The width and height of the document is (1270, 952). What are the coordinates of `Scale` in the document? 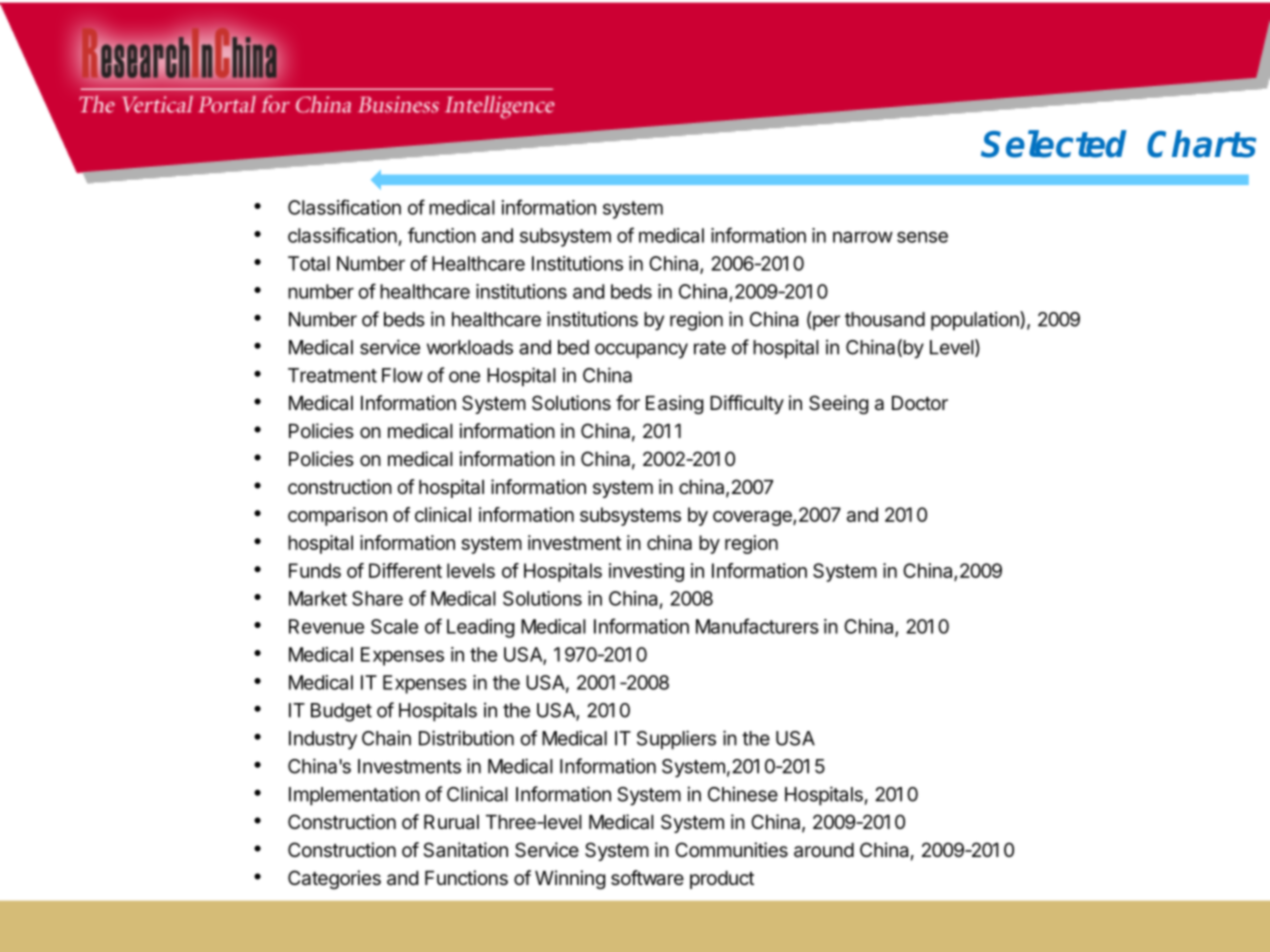 It's located at (394, 626).
